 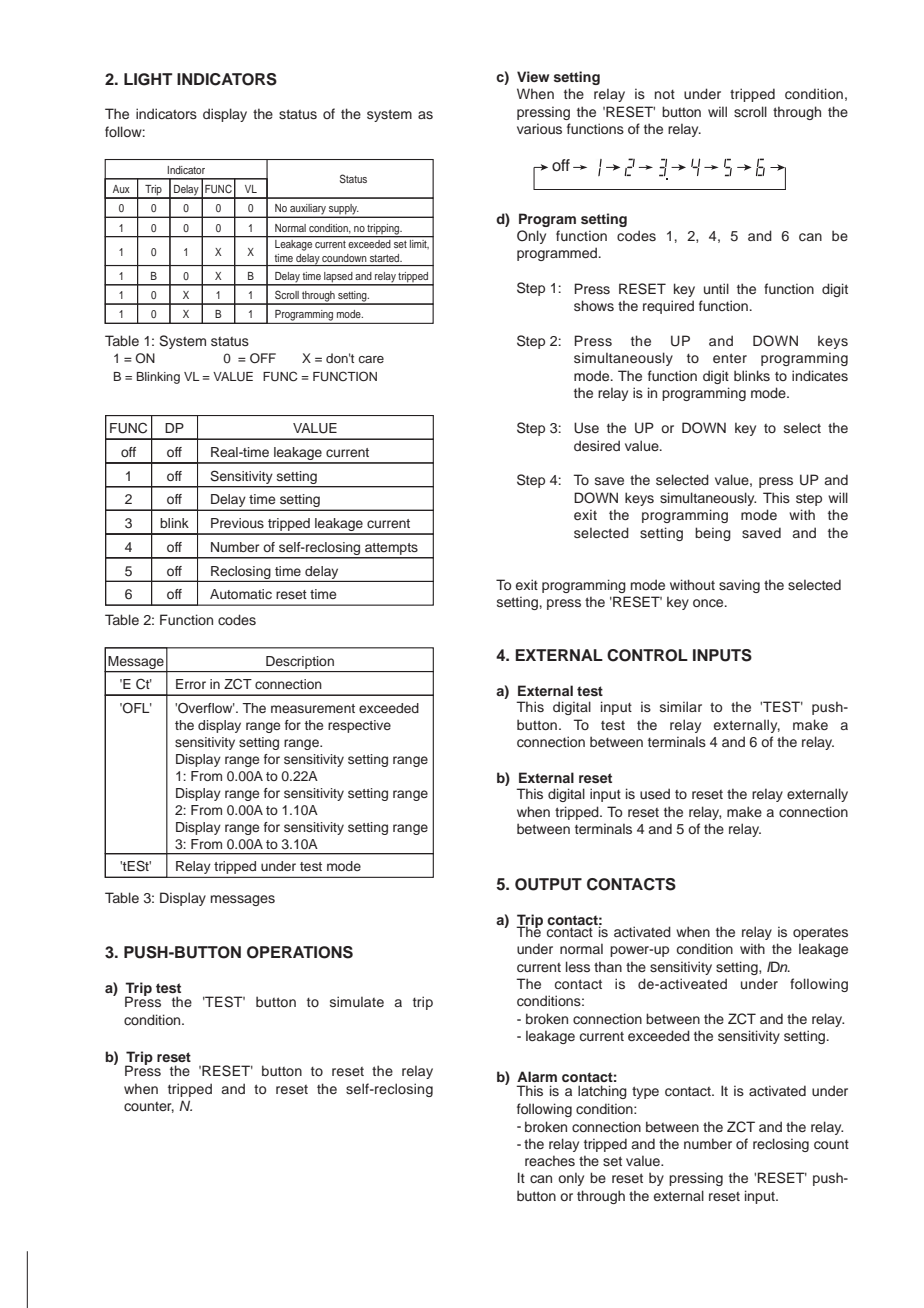 I want to click on various, so click(x=539, y=128).
